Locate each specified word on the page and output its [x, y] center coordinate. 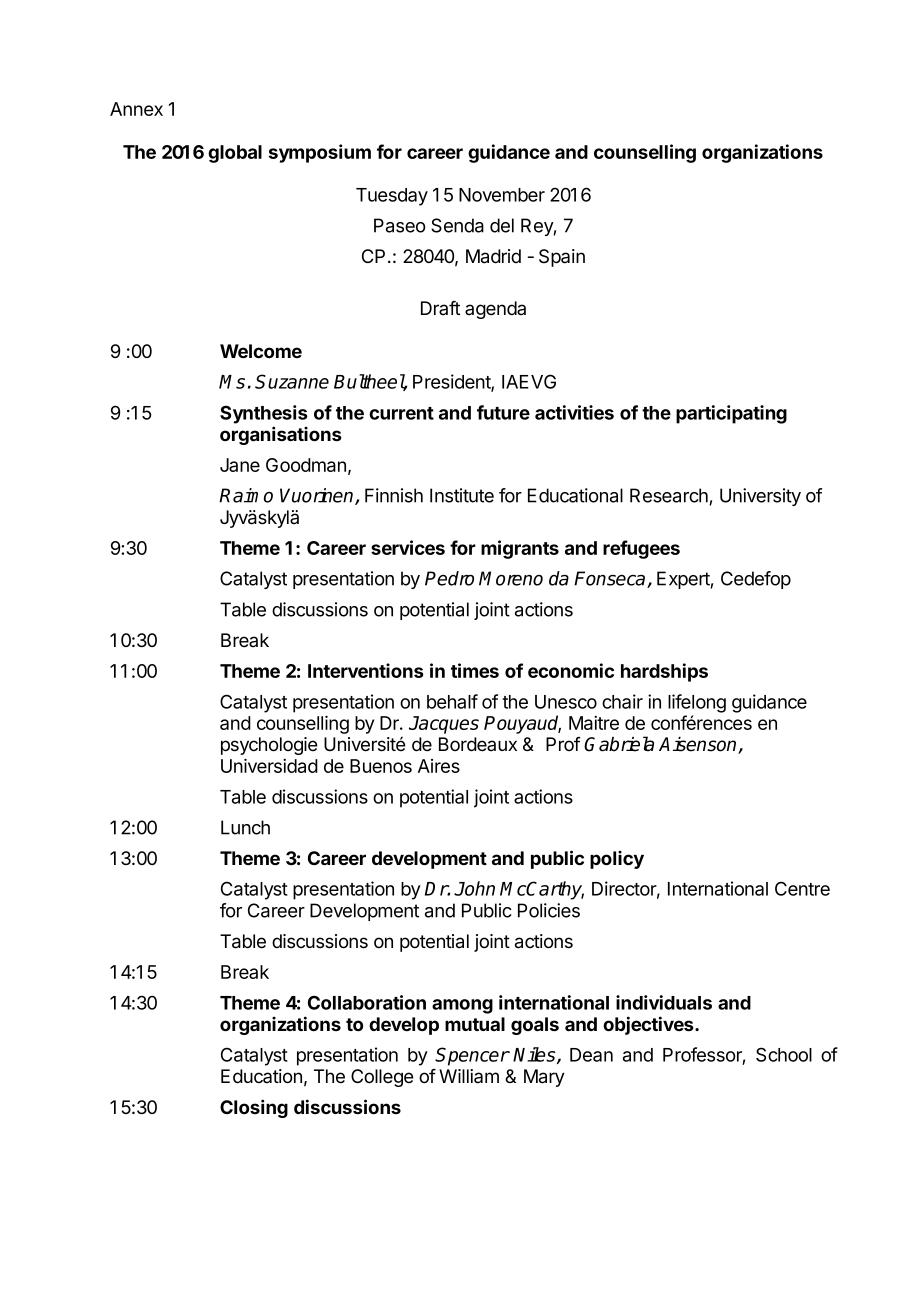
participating [731, 414]
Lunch [245, 827]
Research [669, 495]
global [235, 154]
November [502, 195]
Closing [254, 1108]
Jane [240, 465]
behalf [452, 701]
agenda [495, 310]
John [474, 888]
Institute [462, 495]
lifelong [697, 703]
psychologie [269, 746]
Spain [562, 258]
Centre [802, 888]
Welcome [261, 351]
